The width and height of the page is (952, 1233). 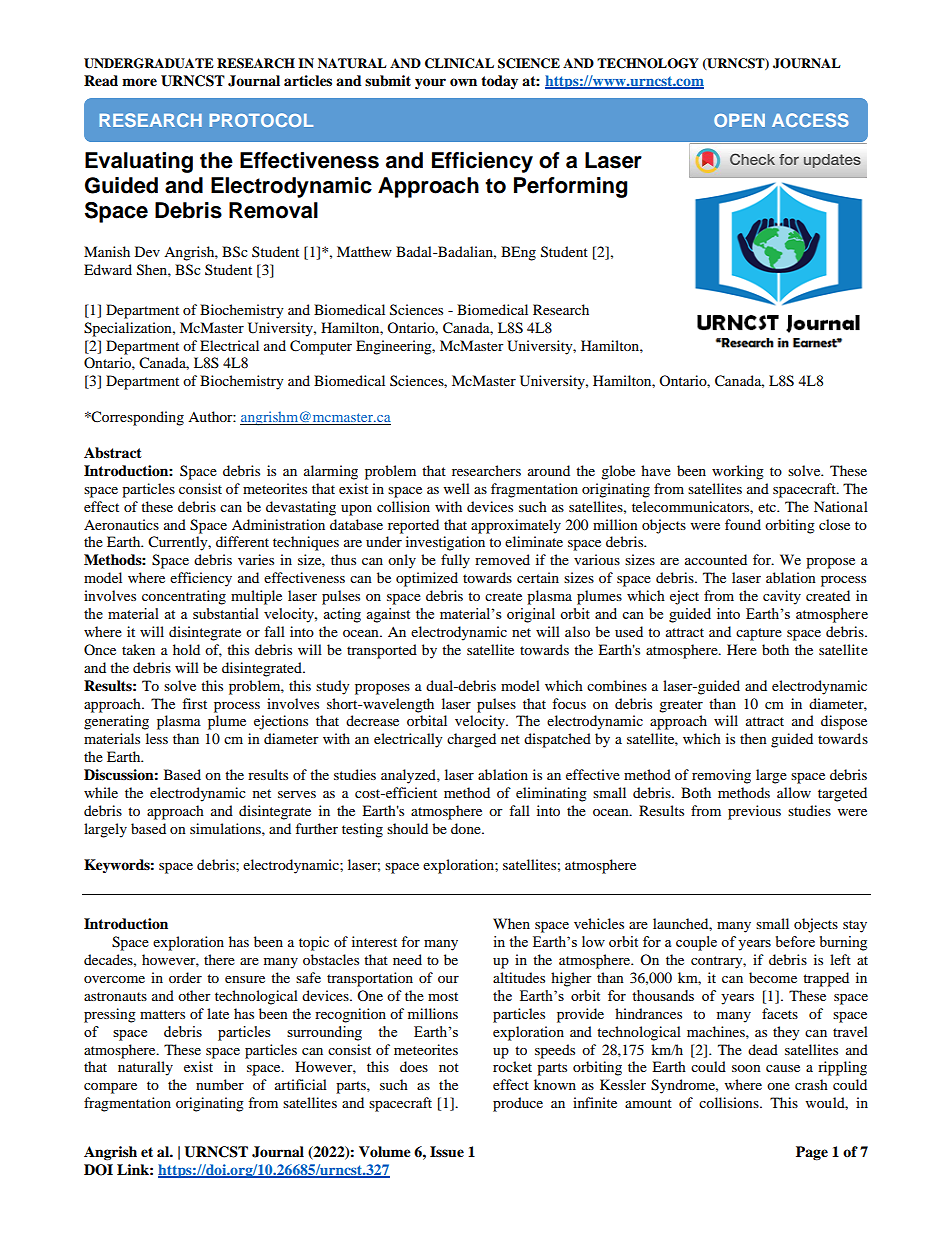 What do you see at coordinates (139, 82) in the page?
I see `more` at bounding box center [139, 82].
